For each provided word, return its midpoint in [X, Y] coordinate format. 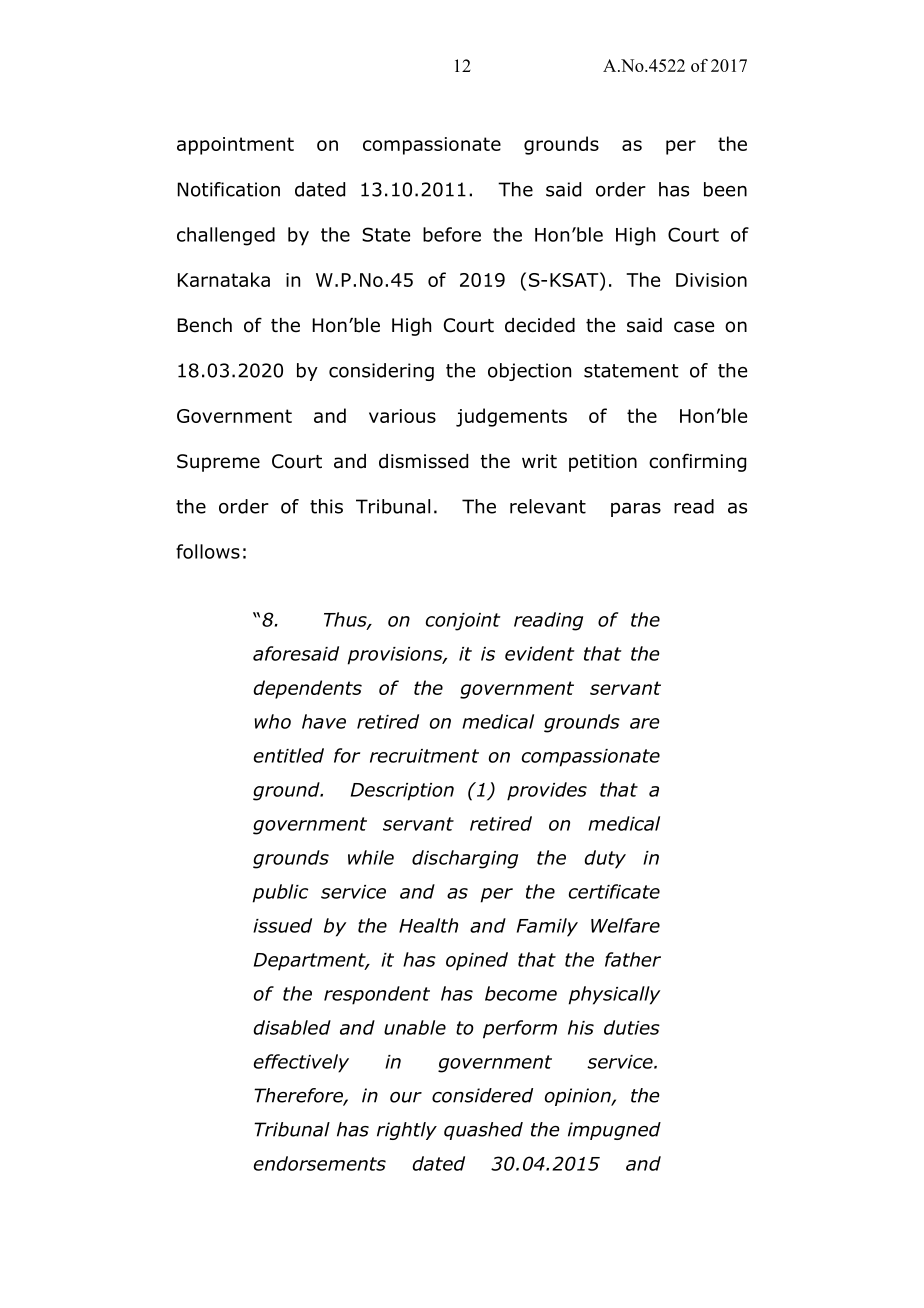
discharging [465, 859]
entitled [289, 755]
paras [636, 510]
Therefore [299, 1096]
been [725, 189]
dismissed [423, 461]
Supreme [218, 463]
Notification [229, 189]
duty [605, 859]
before [452, 234]
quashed [483, 1131]
